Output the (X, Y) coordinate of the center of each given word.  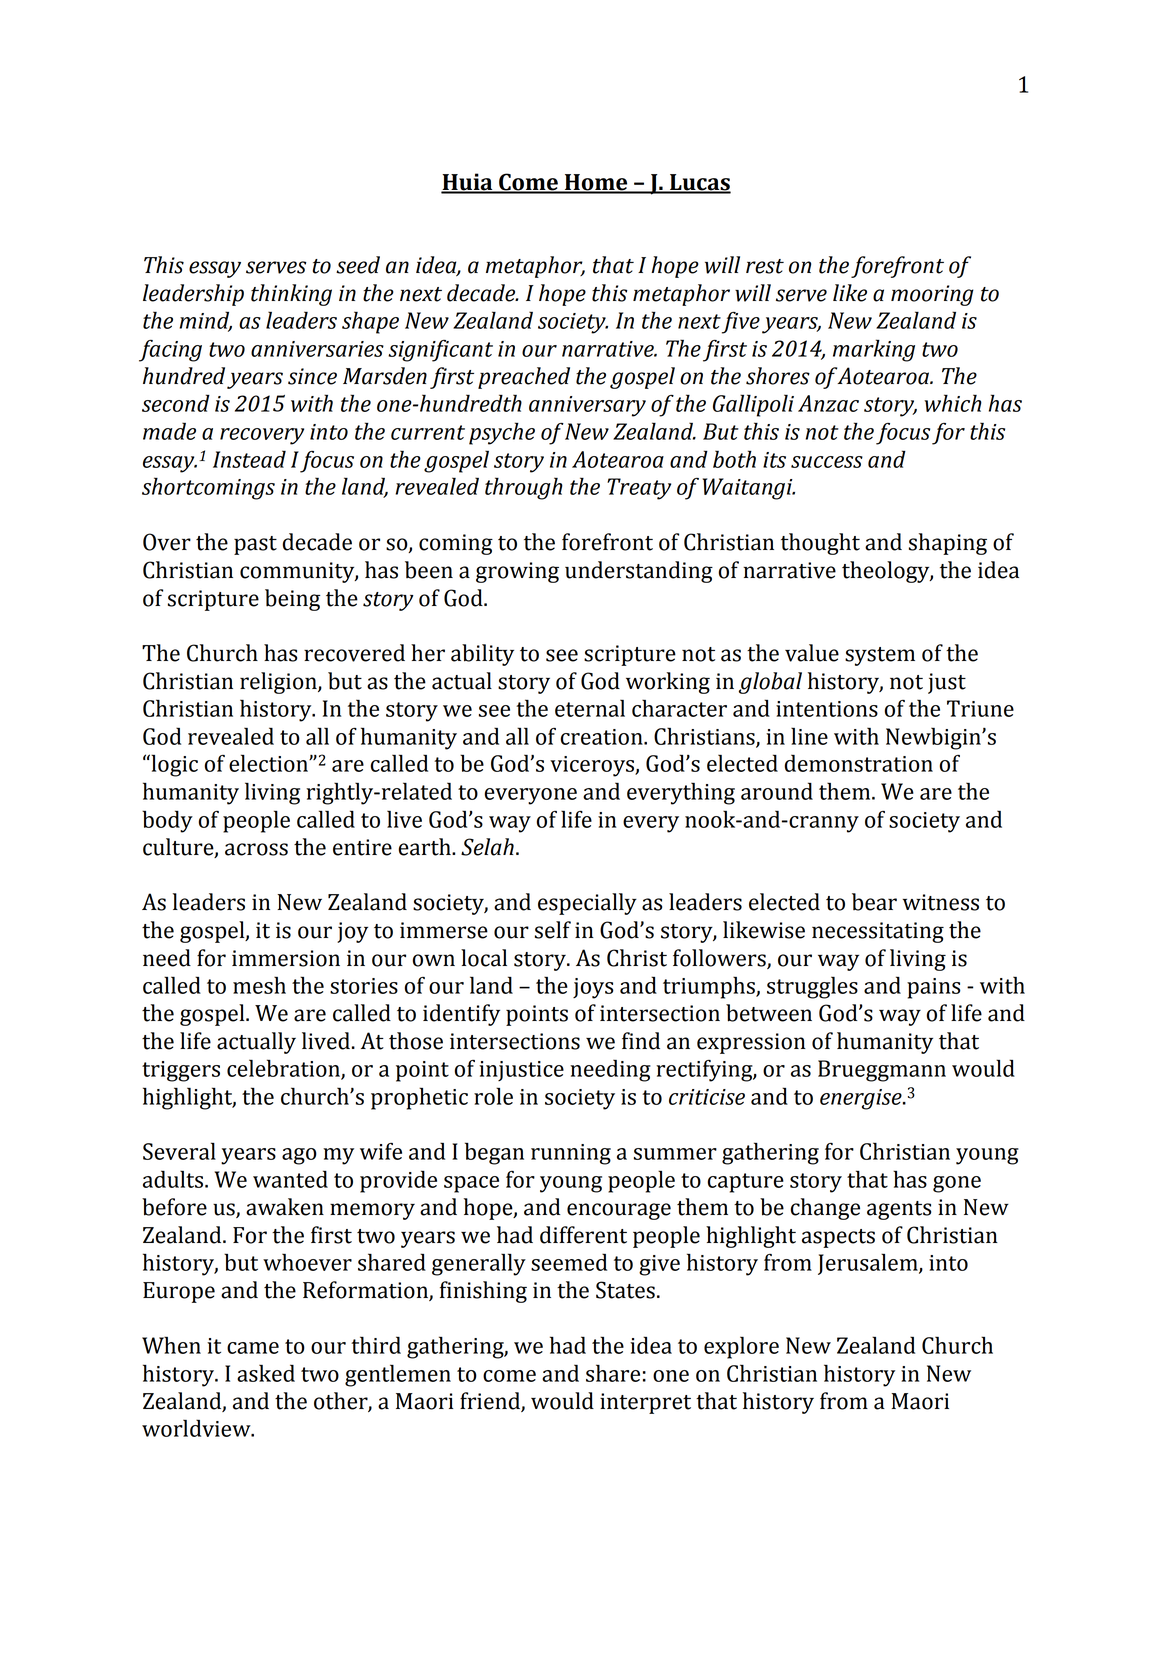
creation (603, 737)
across (256, 849)
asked (266, 1373)
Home (596, 183)
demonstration (859, 763)
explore (741, 1347)
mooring (932, 295)
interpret (645, 1403)
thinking (291, 295)
